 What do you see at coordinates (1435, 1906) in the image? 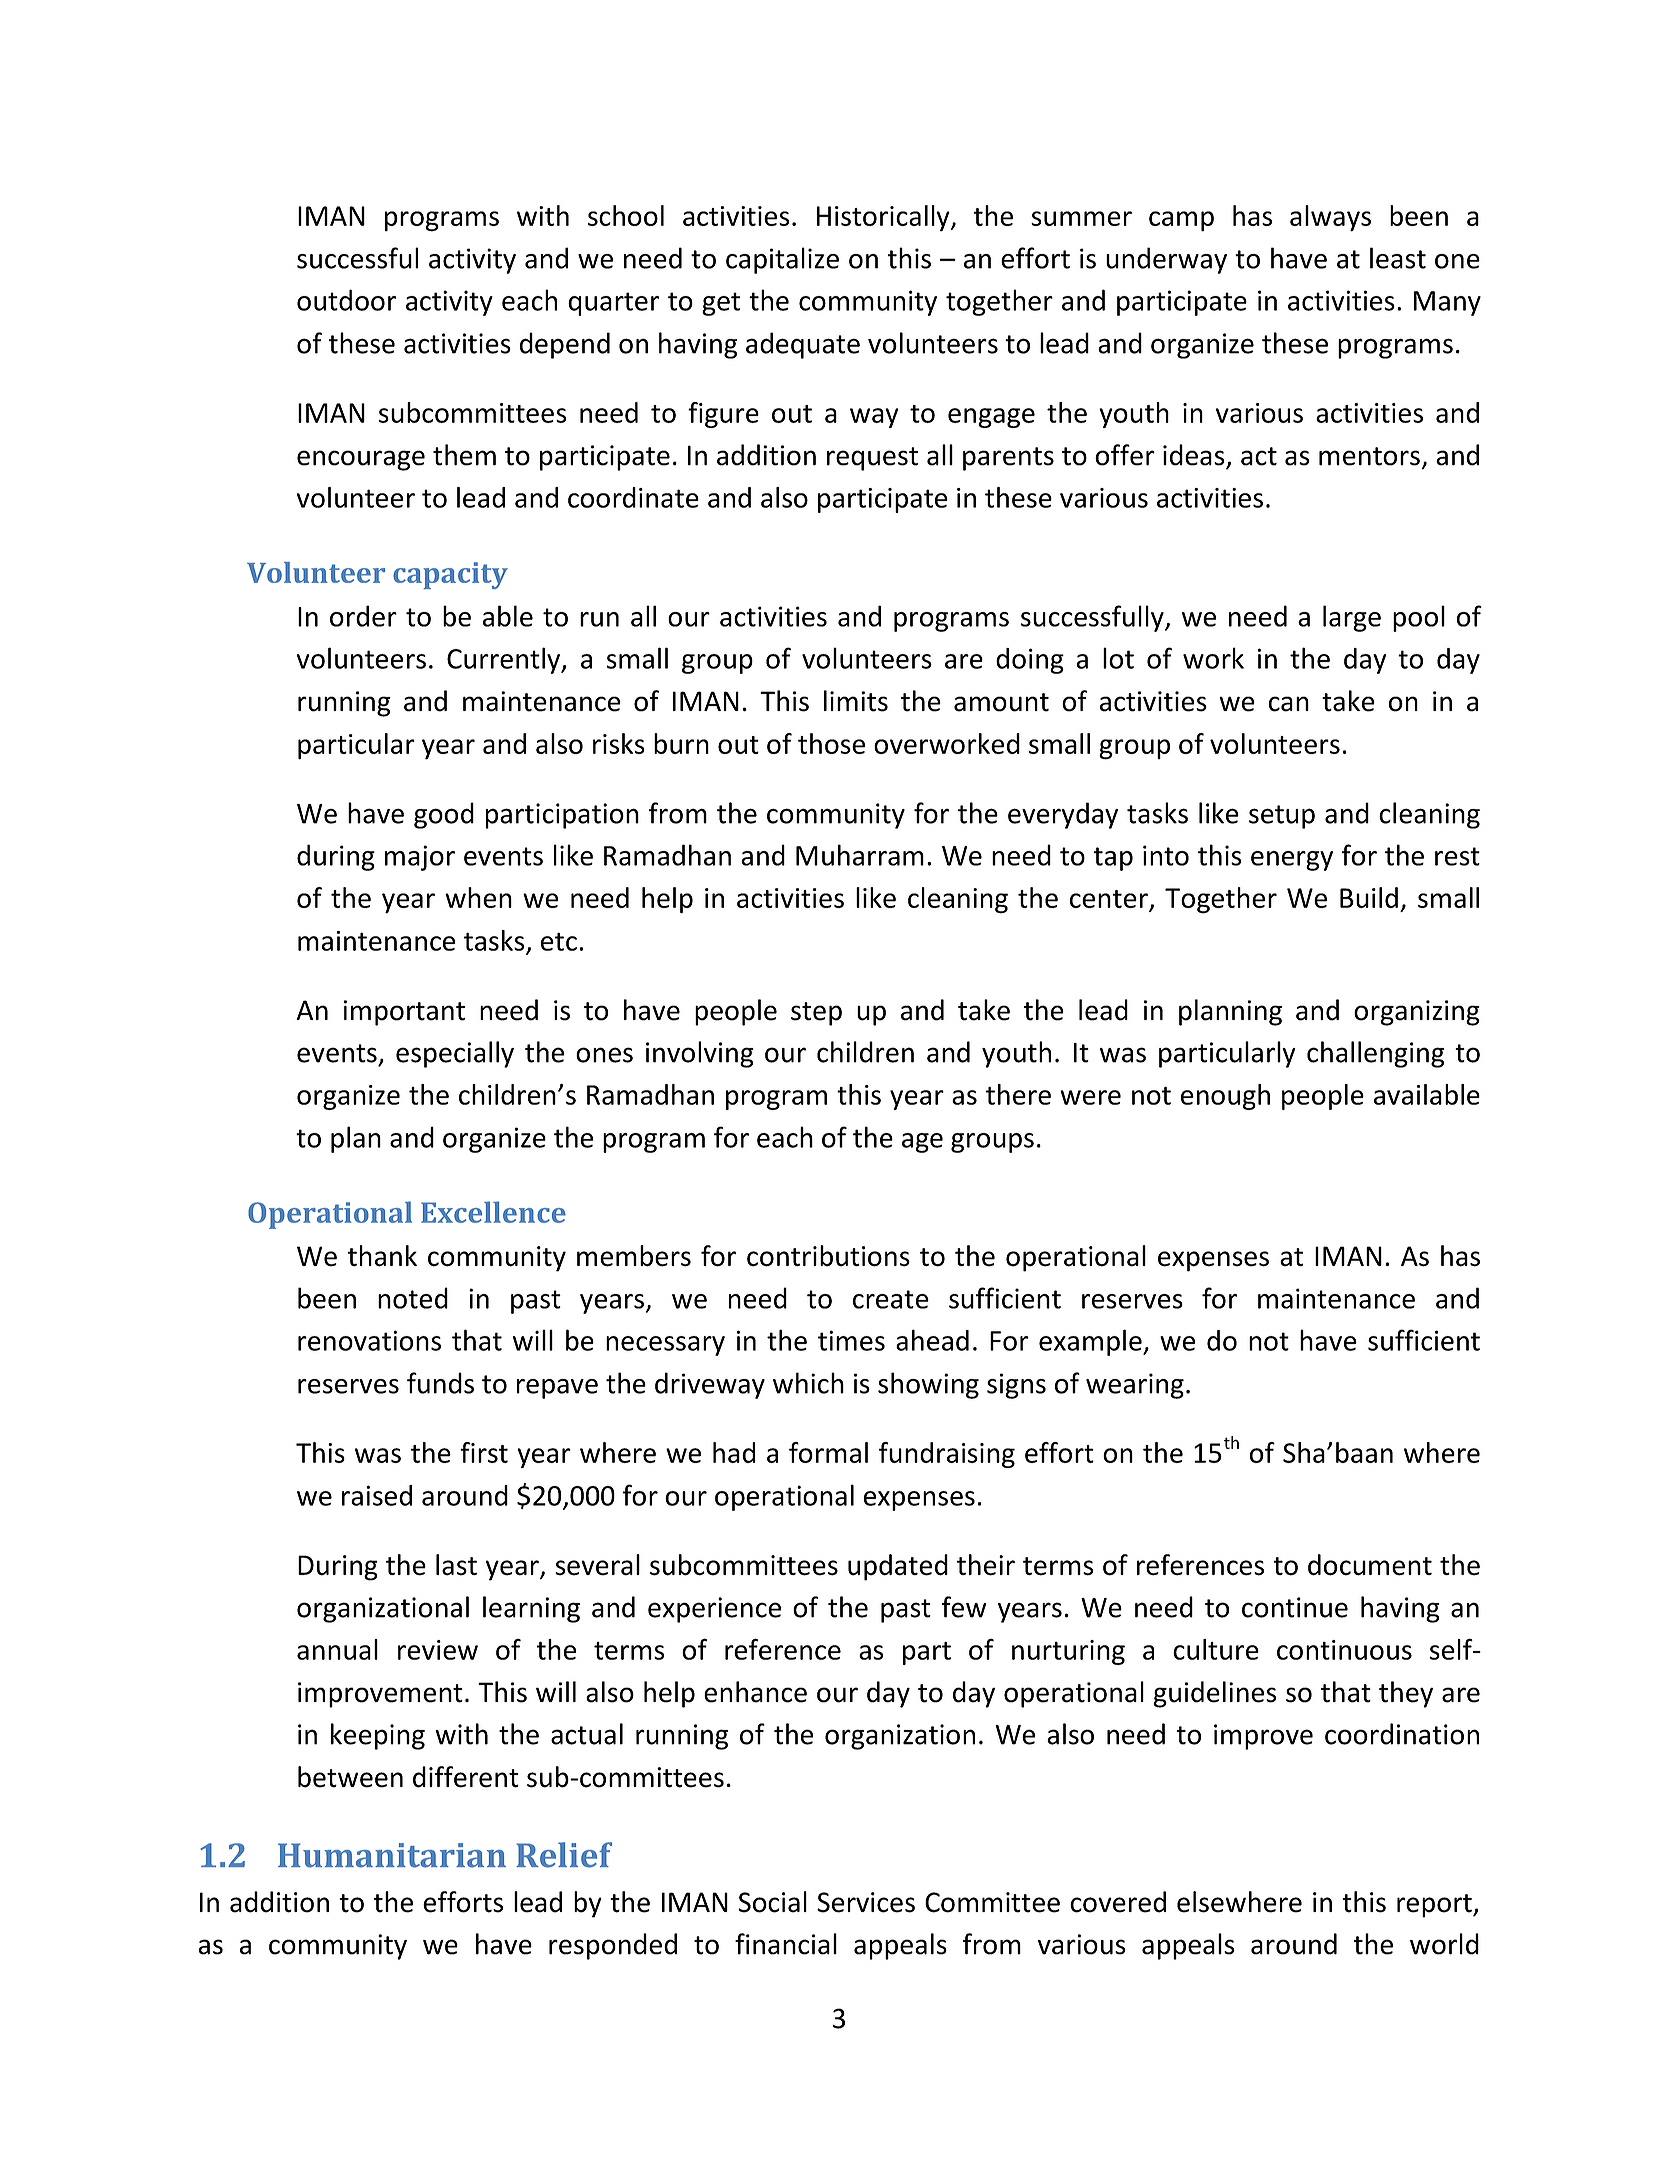
I see `report` at bounding box center [1435, 1906].
